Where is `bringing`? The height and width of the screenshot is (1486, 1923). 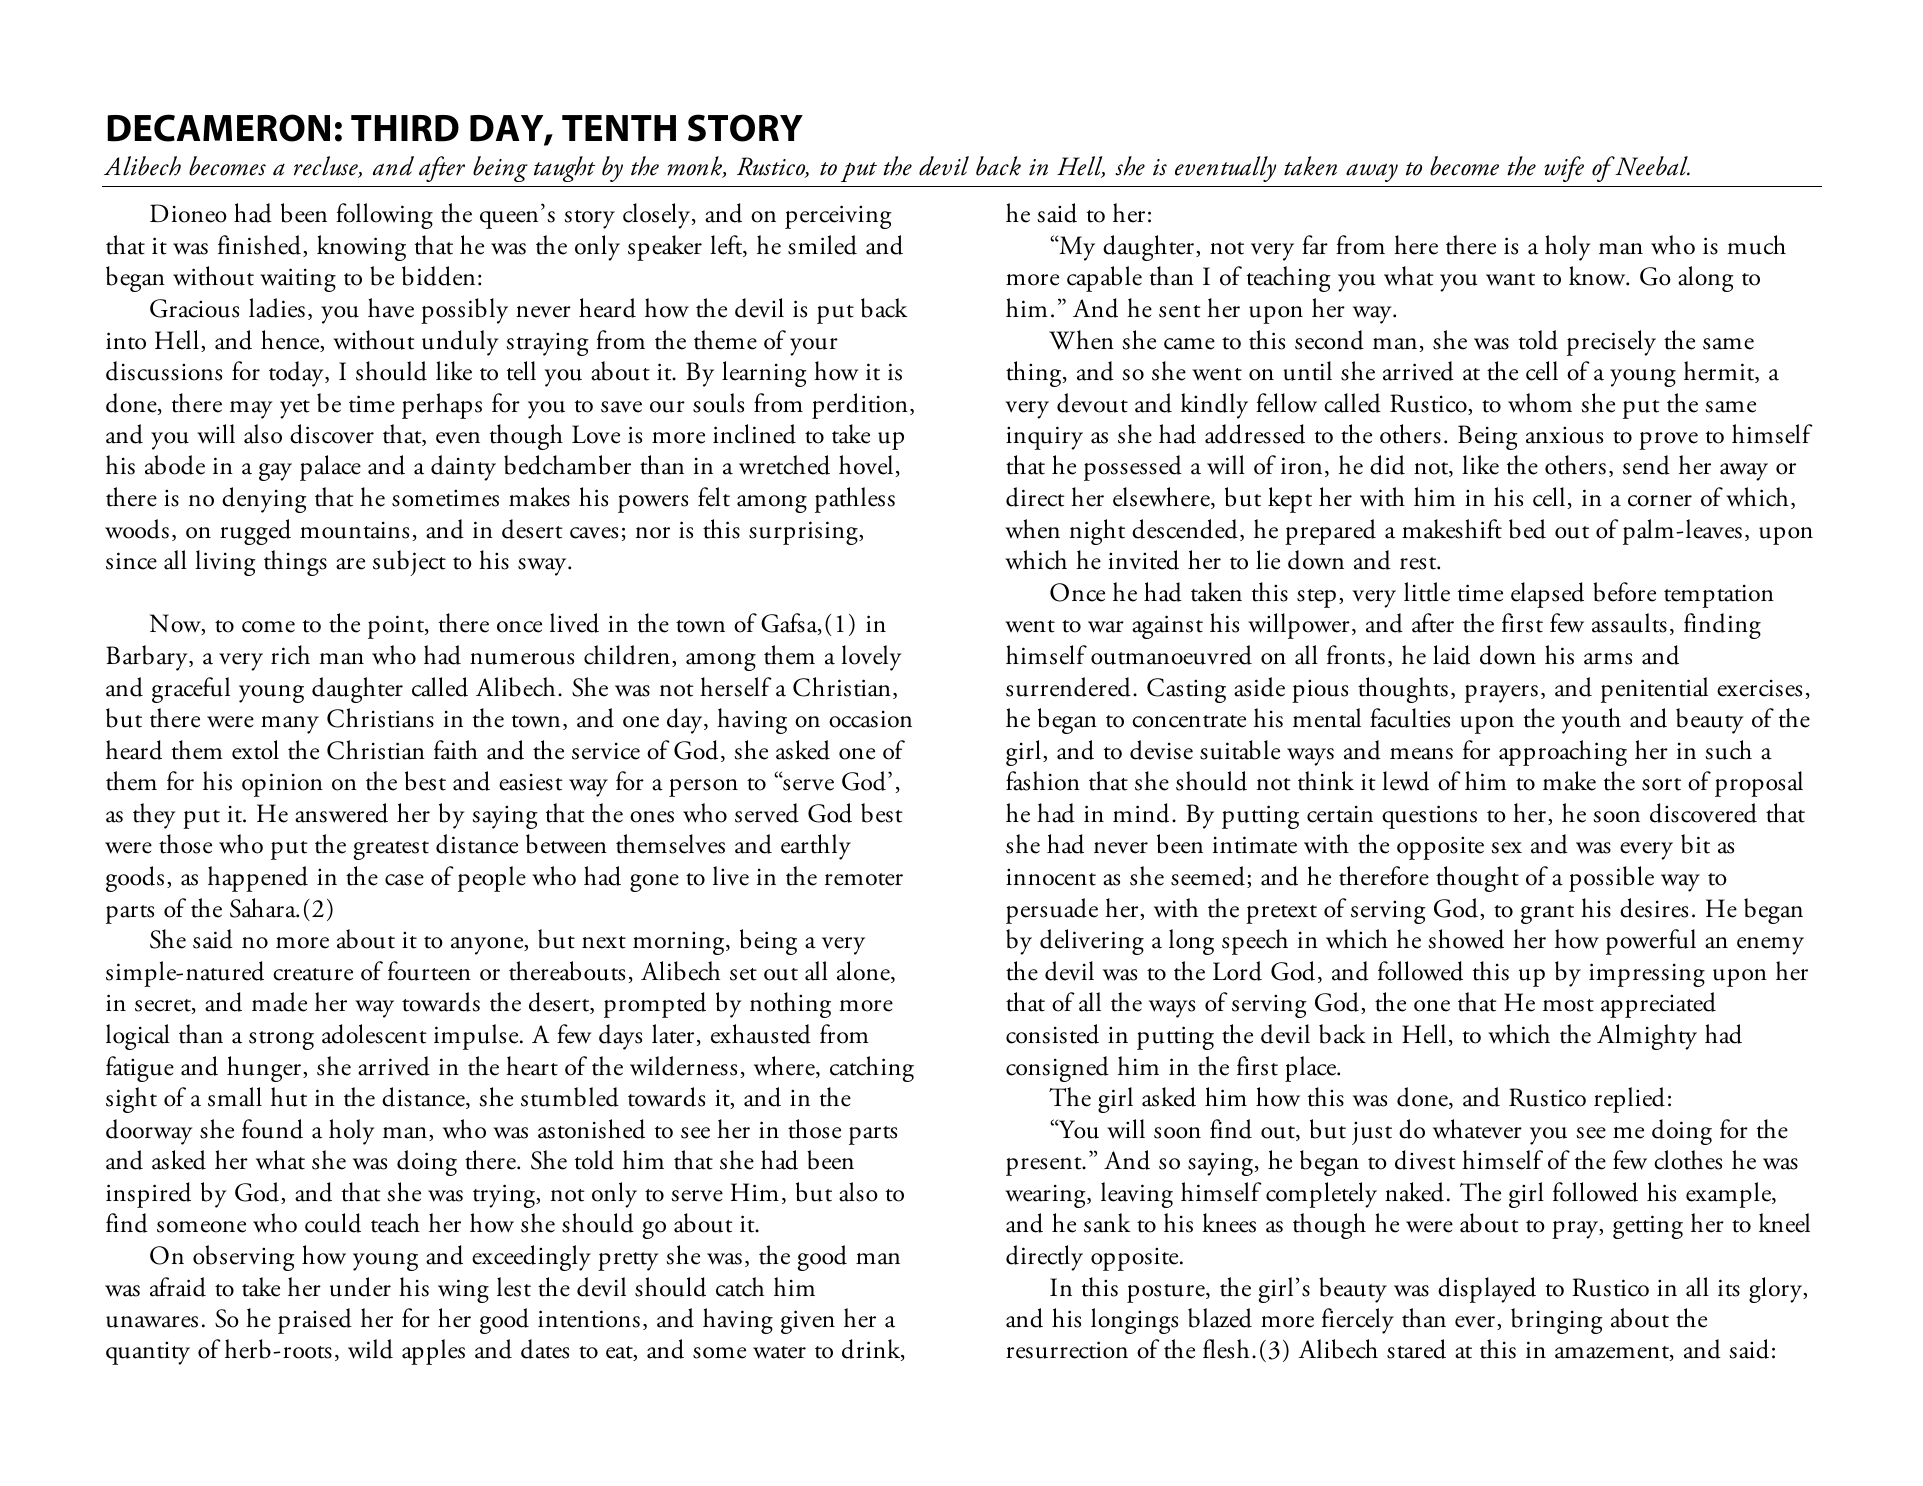 bringing is located at coordinates (1557, 1321).
